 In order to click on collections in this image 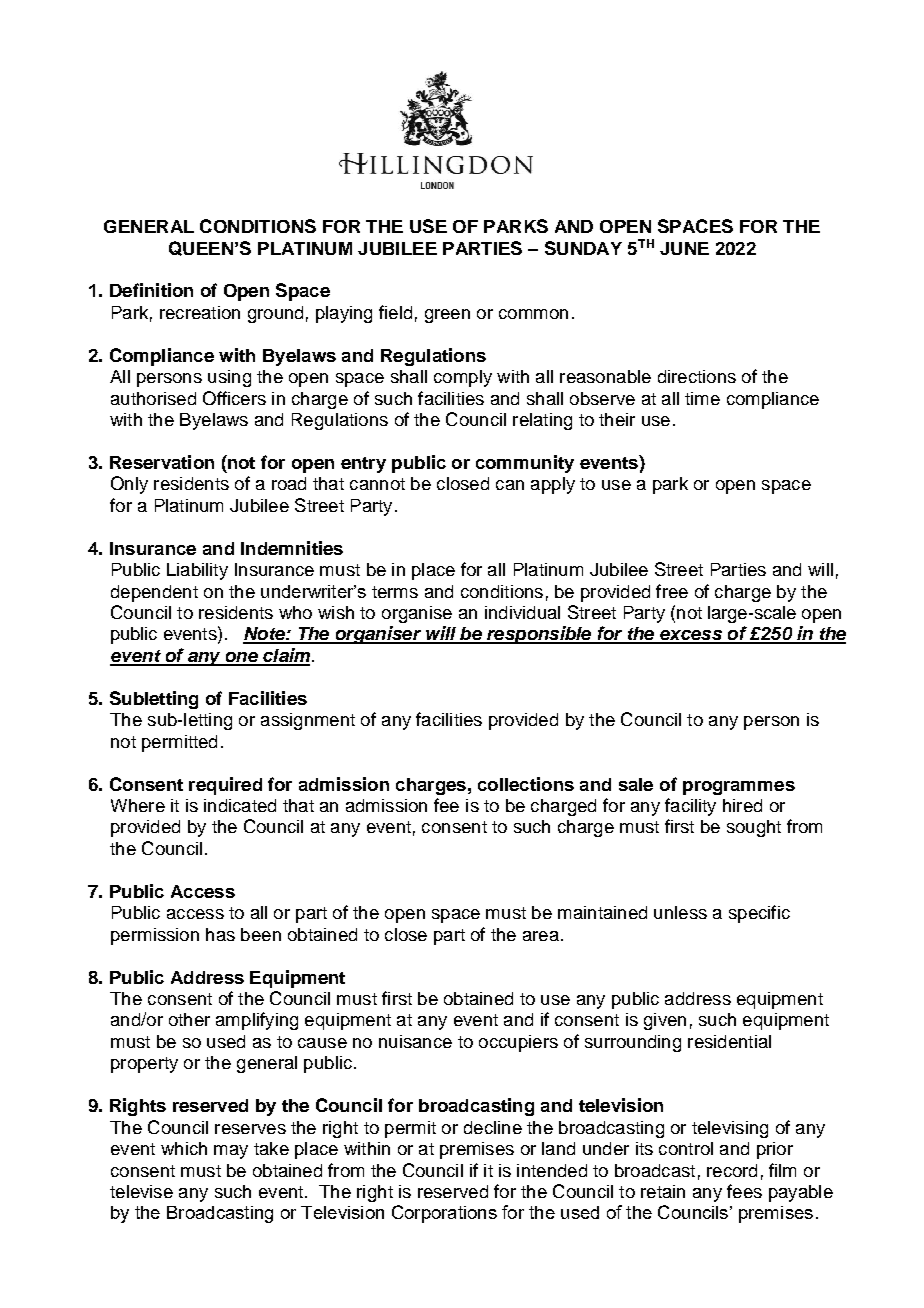, I will do `click(526, 784)`.
